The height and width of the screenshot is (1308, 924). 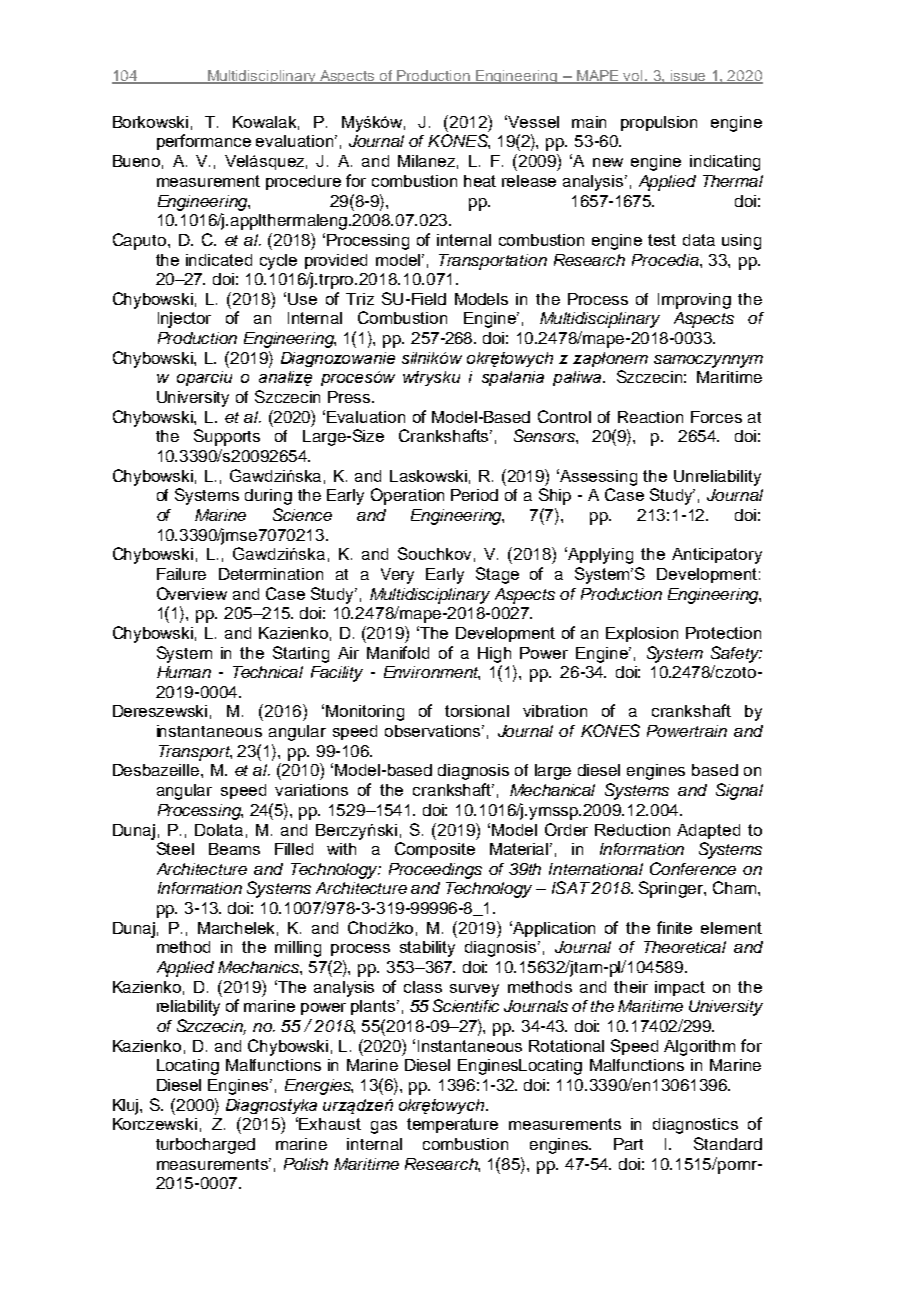 I want to click on Explosion, so click(x=642, y=634).
